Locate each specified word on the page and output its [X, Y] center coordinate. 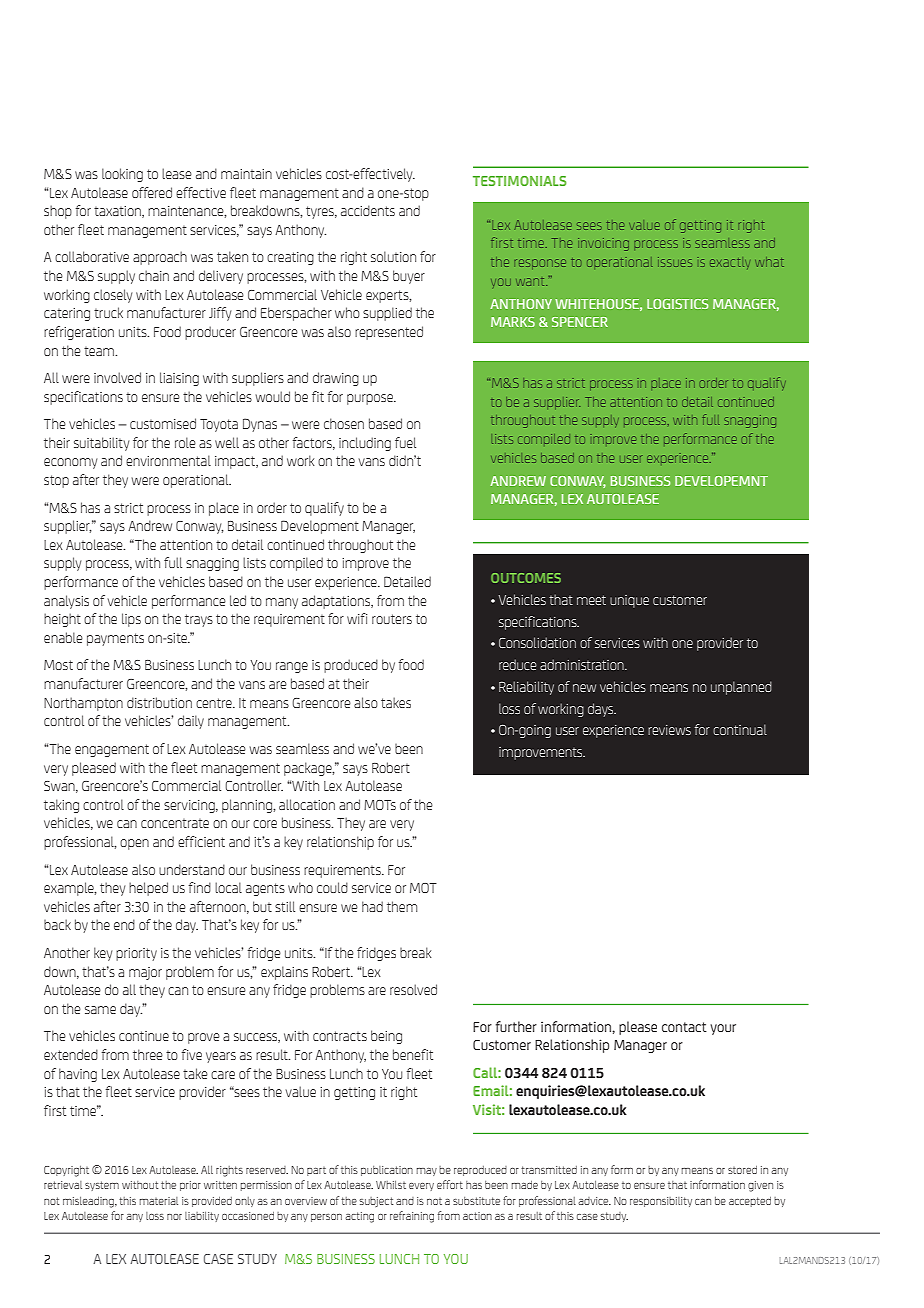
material [159, 1201]
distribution [159, 702]
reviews [669, 730]
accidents [368, 210]
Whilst [391, 1185]
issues [675, 262]
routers [392, 619]
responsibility [661, 1202]
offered [152, 192]
